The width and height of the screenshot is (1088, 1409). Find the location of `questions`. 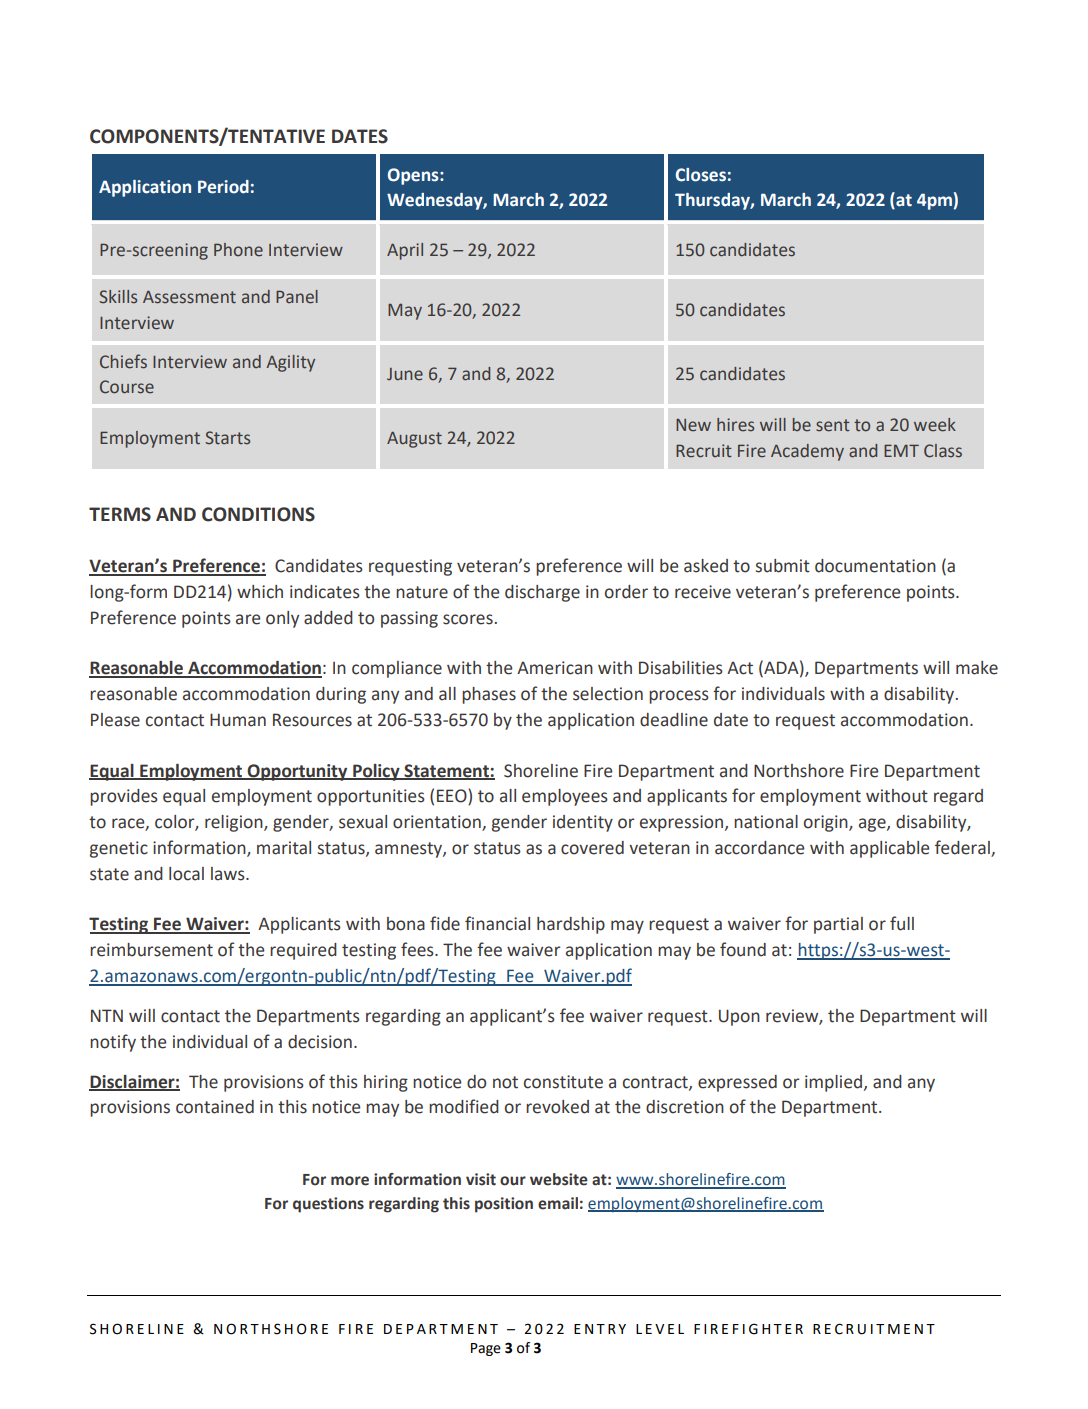

questions is located at coordinates (328, 1205).
